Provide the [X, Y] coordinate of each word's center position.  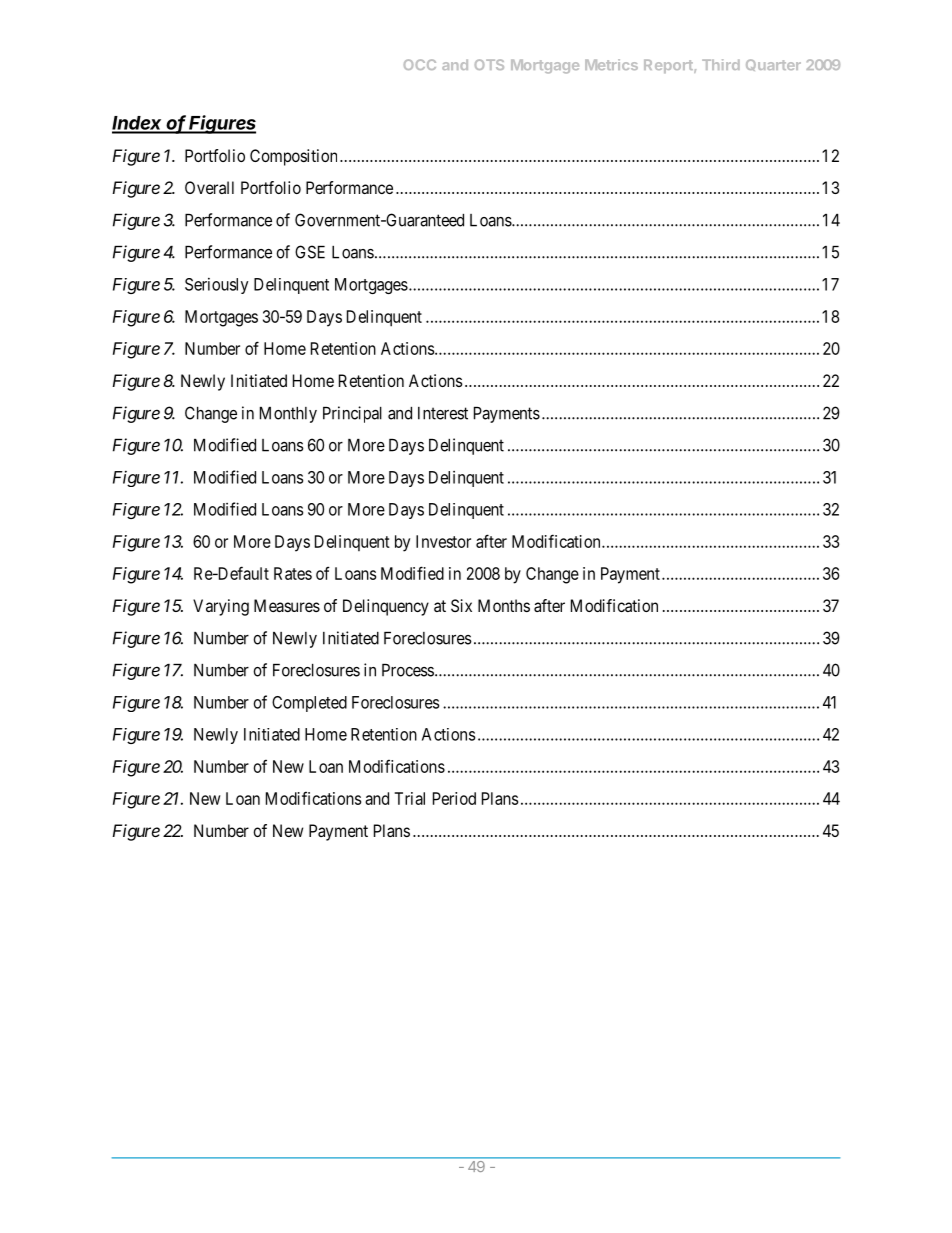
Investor [443, 541]
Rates [293, 573]
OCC [420, 64]
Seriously [217, 286]
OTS [489, 64]
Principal [352, 414]
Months [504, 605]
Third [721, 64]
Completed [309, 704]
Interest [443, 413]
